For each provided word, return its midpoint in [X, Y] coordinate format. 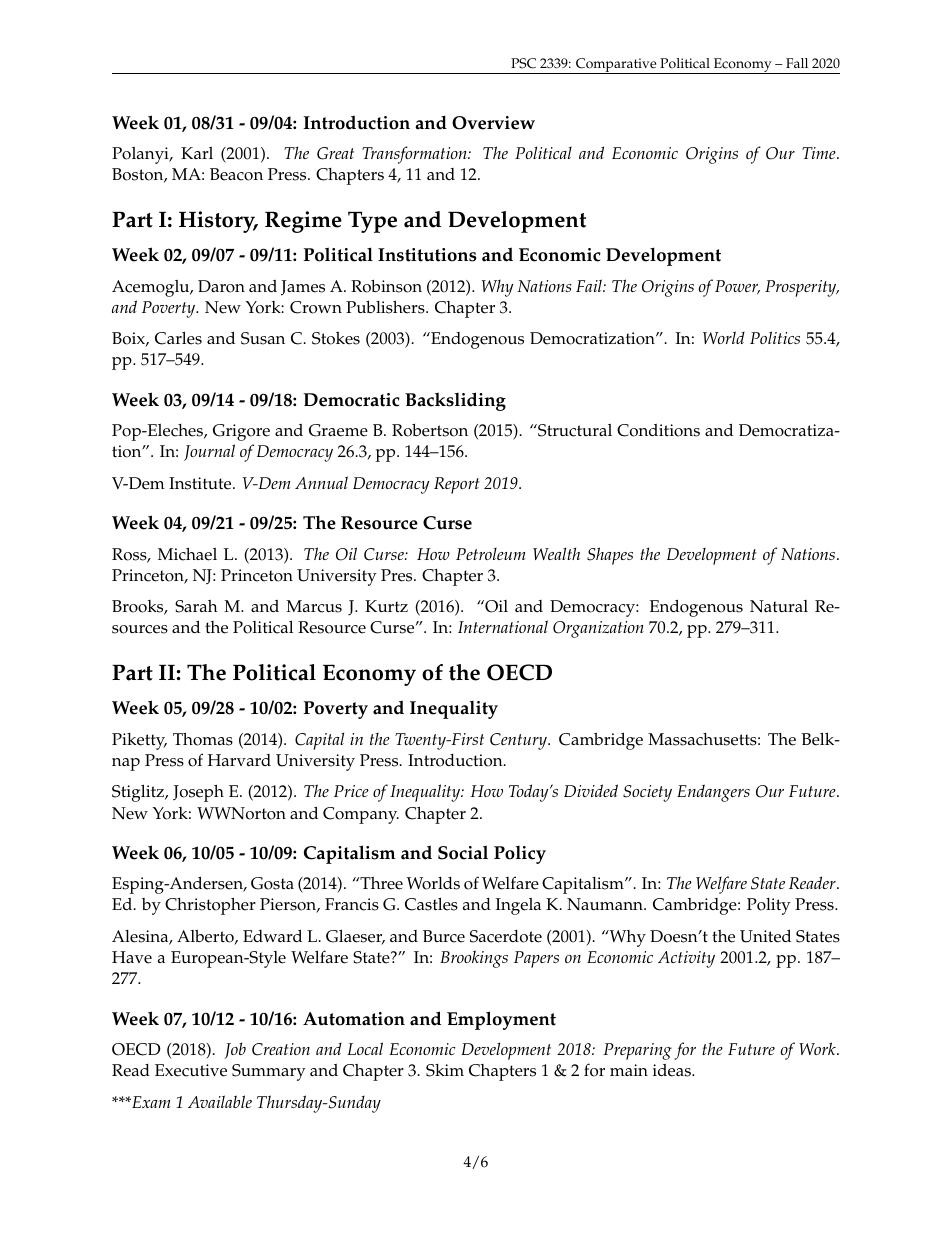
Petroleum [491, 554]
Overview [493, 123]
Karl [197, 153]
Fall [797, 63]
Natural [779, 606]
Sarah [196, 606]
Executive [191, 1070]
